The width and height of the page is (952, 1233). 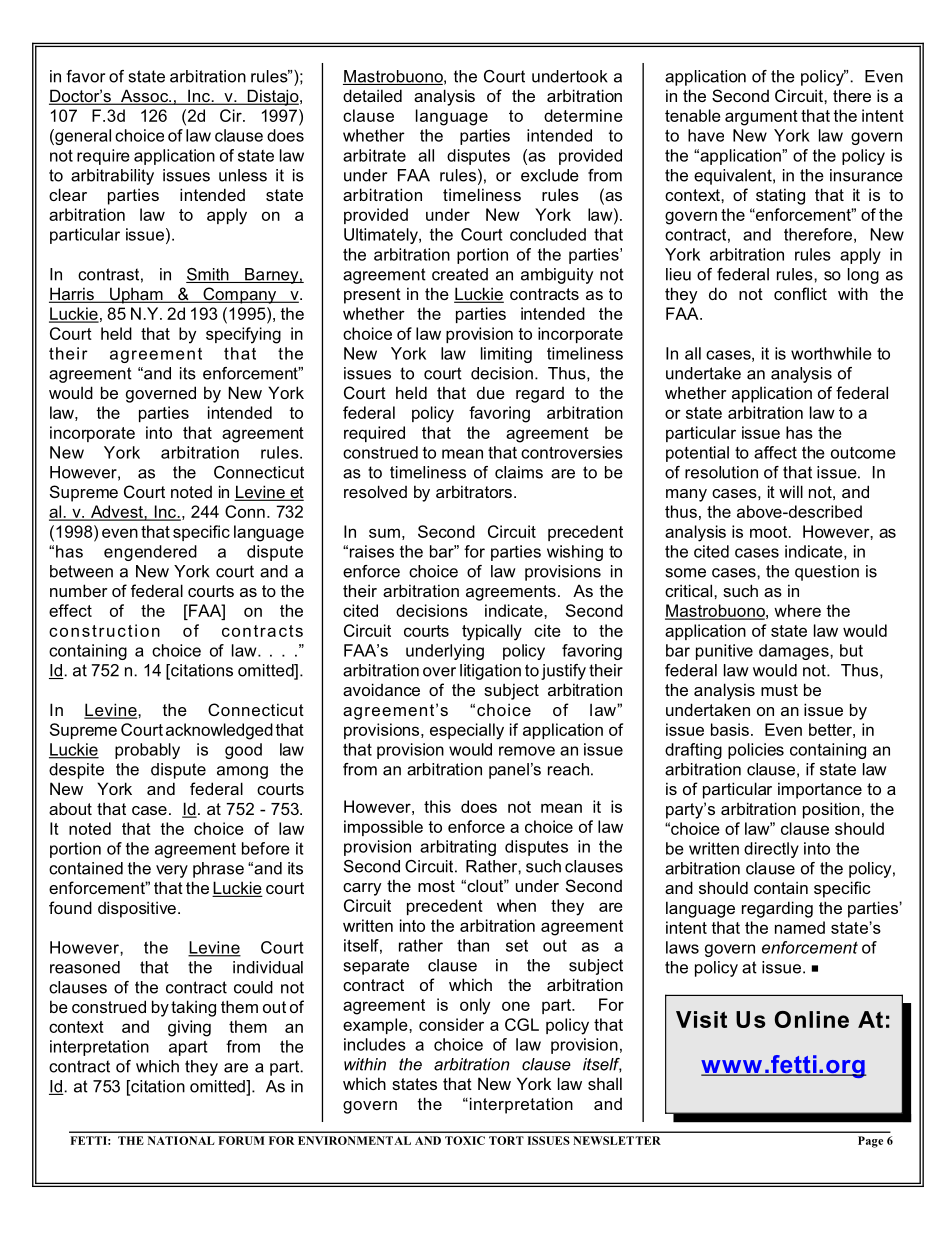 What do you see at coordinates (147, 751) in the page?
I see `probably` at bounding box center [147, 751].
